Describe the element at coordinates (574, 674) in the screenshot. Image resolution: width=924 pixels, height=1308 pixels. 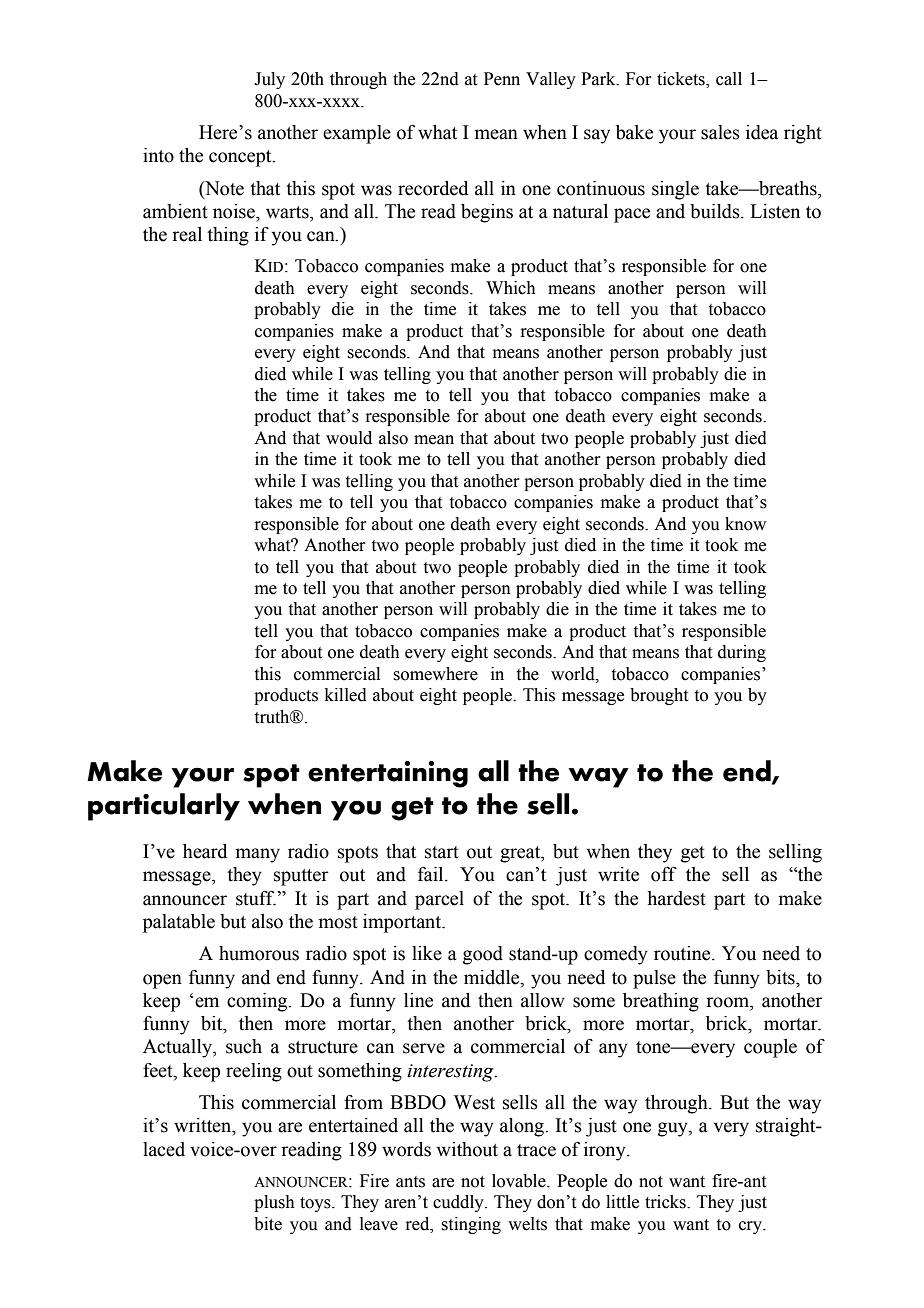
I see `world` at that location.
